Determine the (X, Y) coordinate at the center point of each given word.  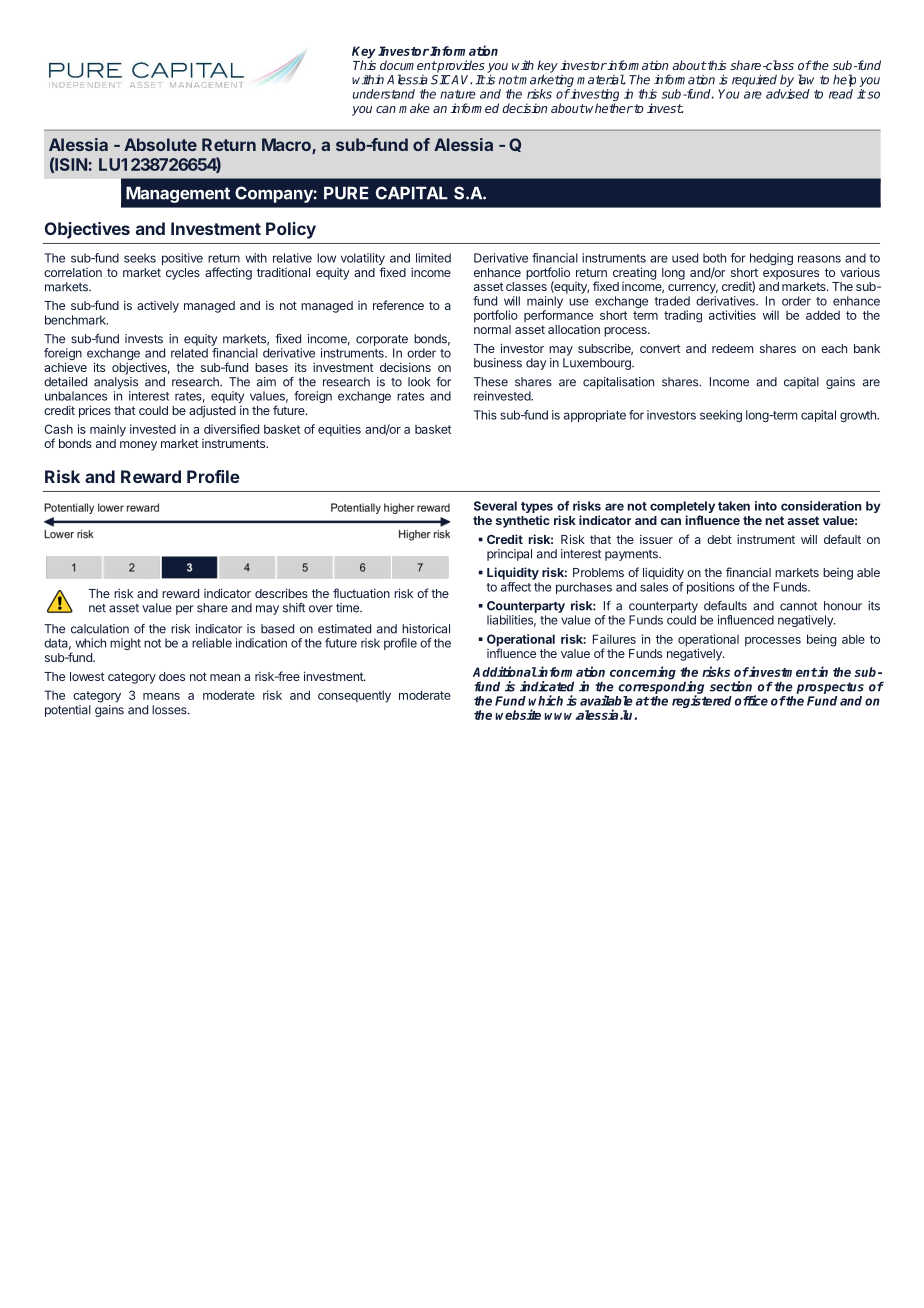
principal (509, 555)
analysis (116, 383)
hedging (771, 259)
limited (433, 258)
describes (281, 593)
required (754, 80)
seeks (140, 258)
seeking (721, 416)
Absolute (160, 144)
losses (170, 710)
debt (719, 539)
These (491, 382)
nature (458, 94)
